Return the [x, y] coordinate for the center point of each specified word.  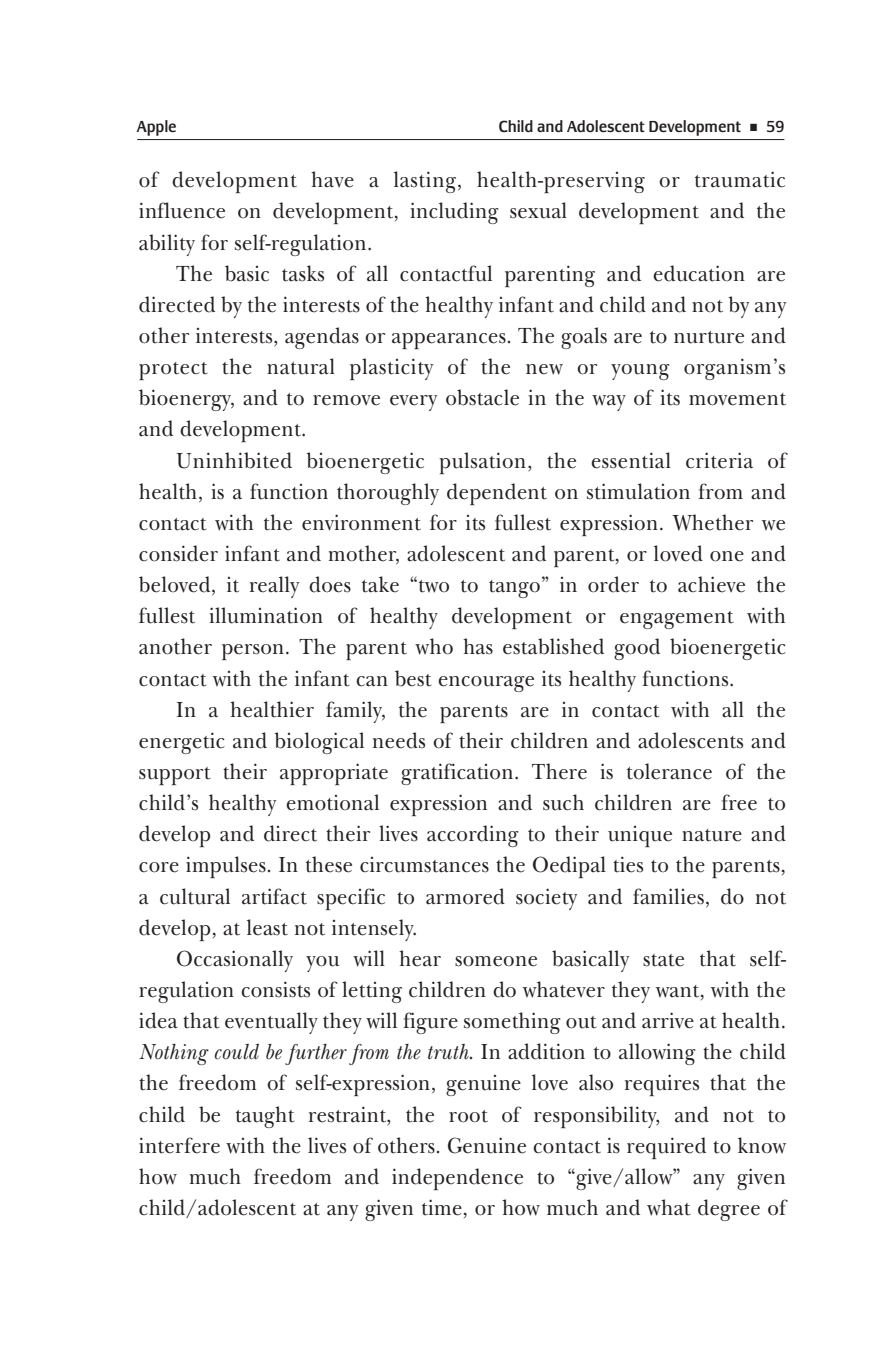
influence [182, 210]
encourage [486, 684]
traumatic [740, 179]
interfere [179, 1145]
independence [457, 1179]
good [637, 649]
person [253, 652]
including [454, 213]
